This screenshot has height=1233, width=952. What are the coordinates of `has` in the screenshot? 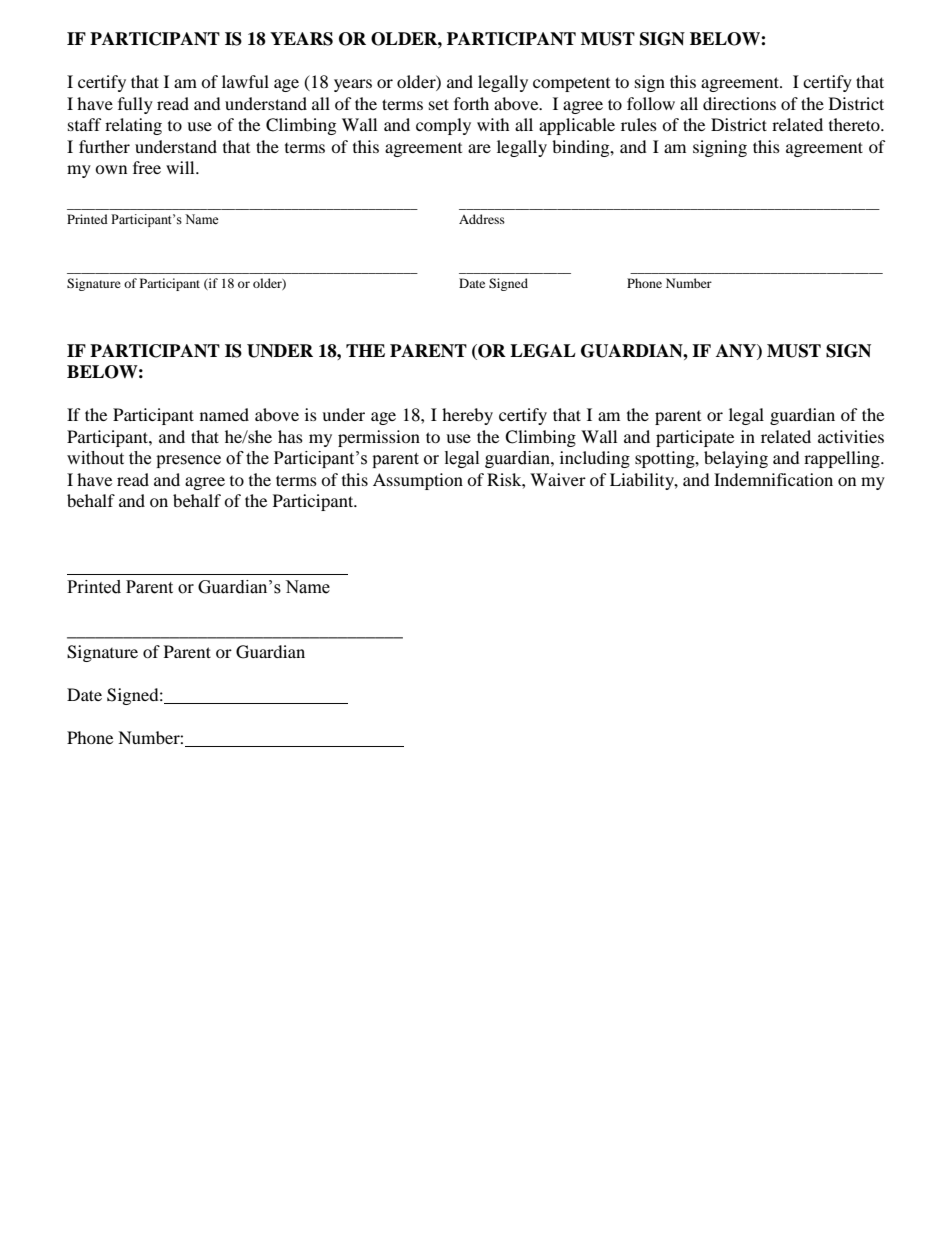 It's located at (290, 436).
